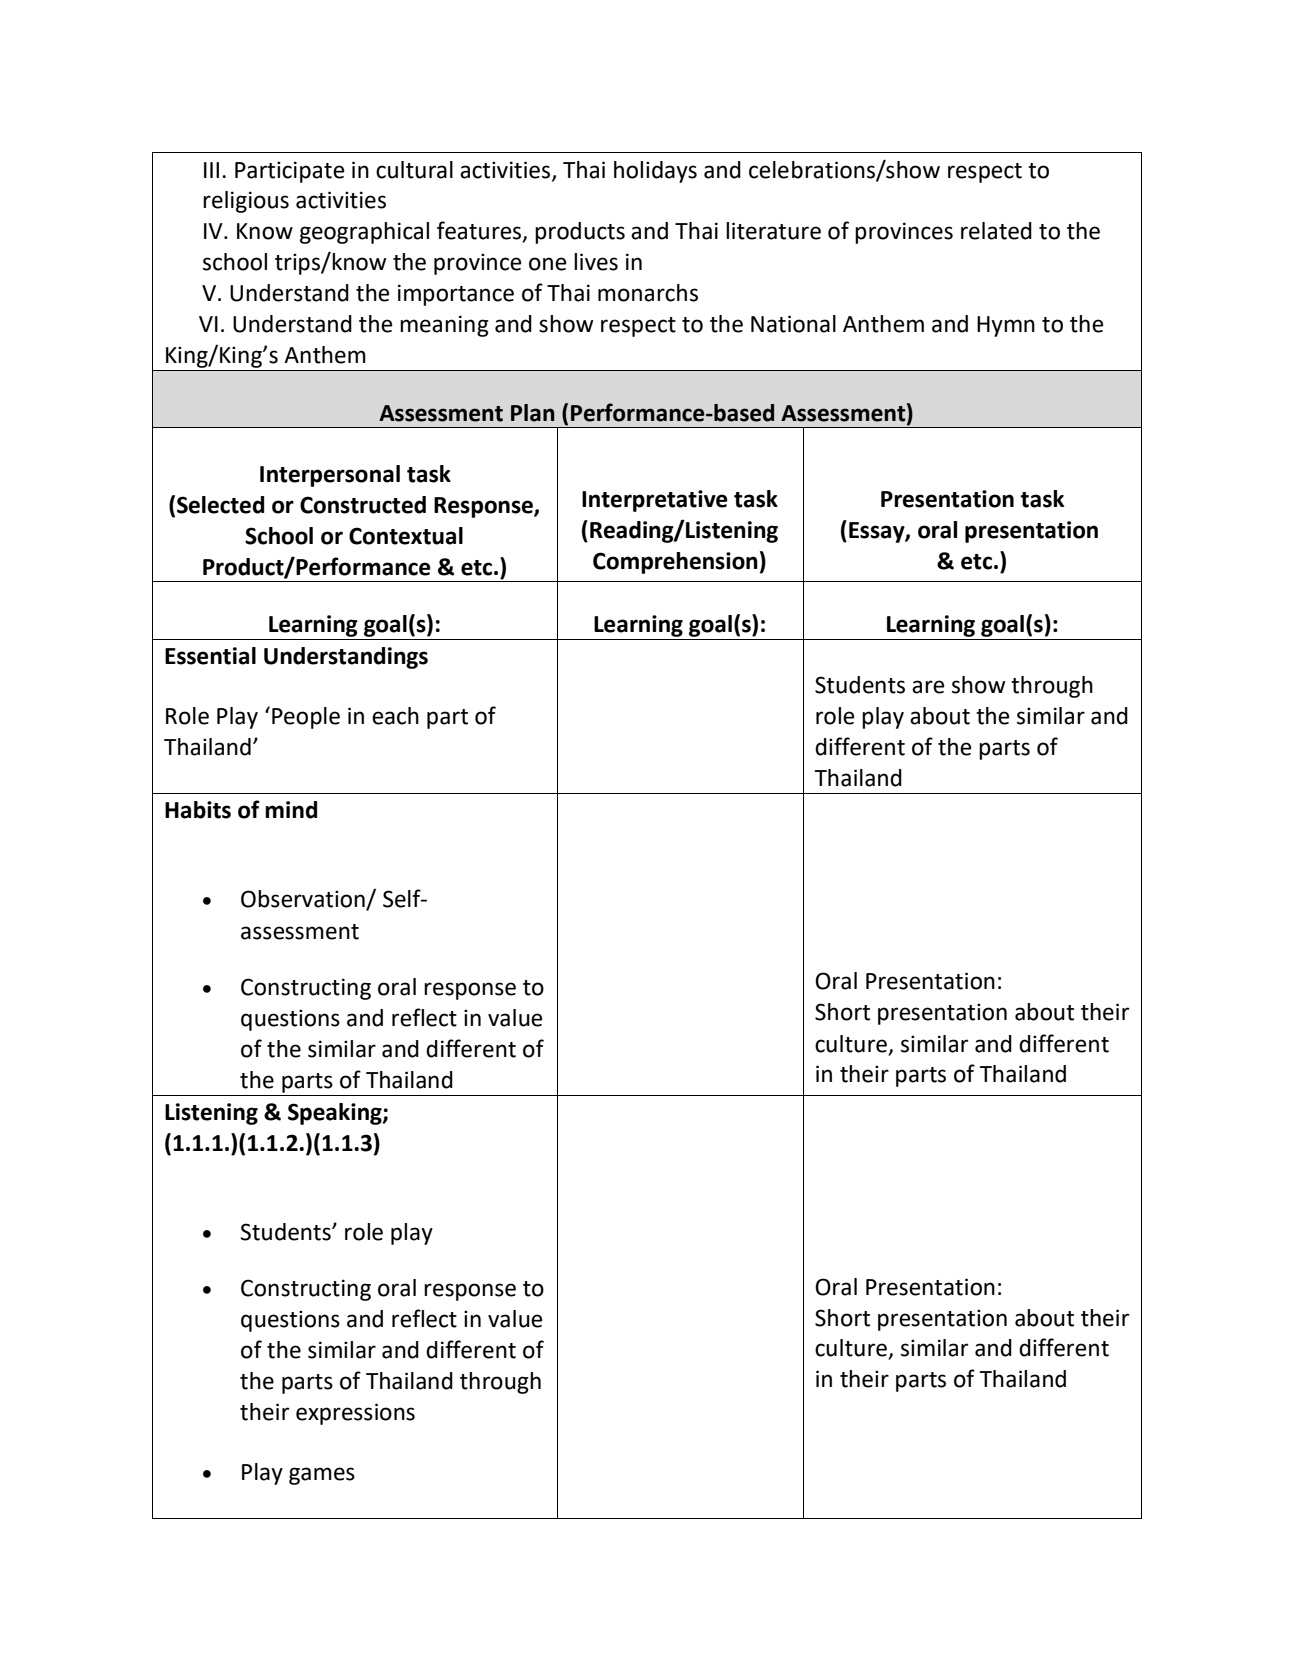 The height and width of the screenshot is (1674, 1294). I want to click on each, so click(395, 716).
